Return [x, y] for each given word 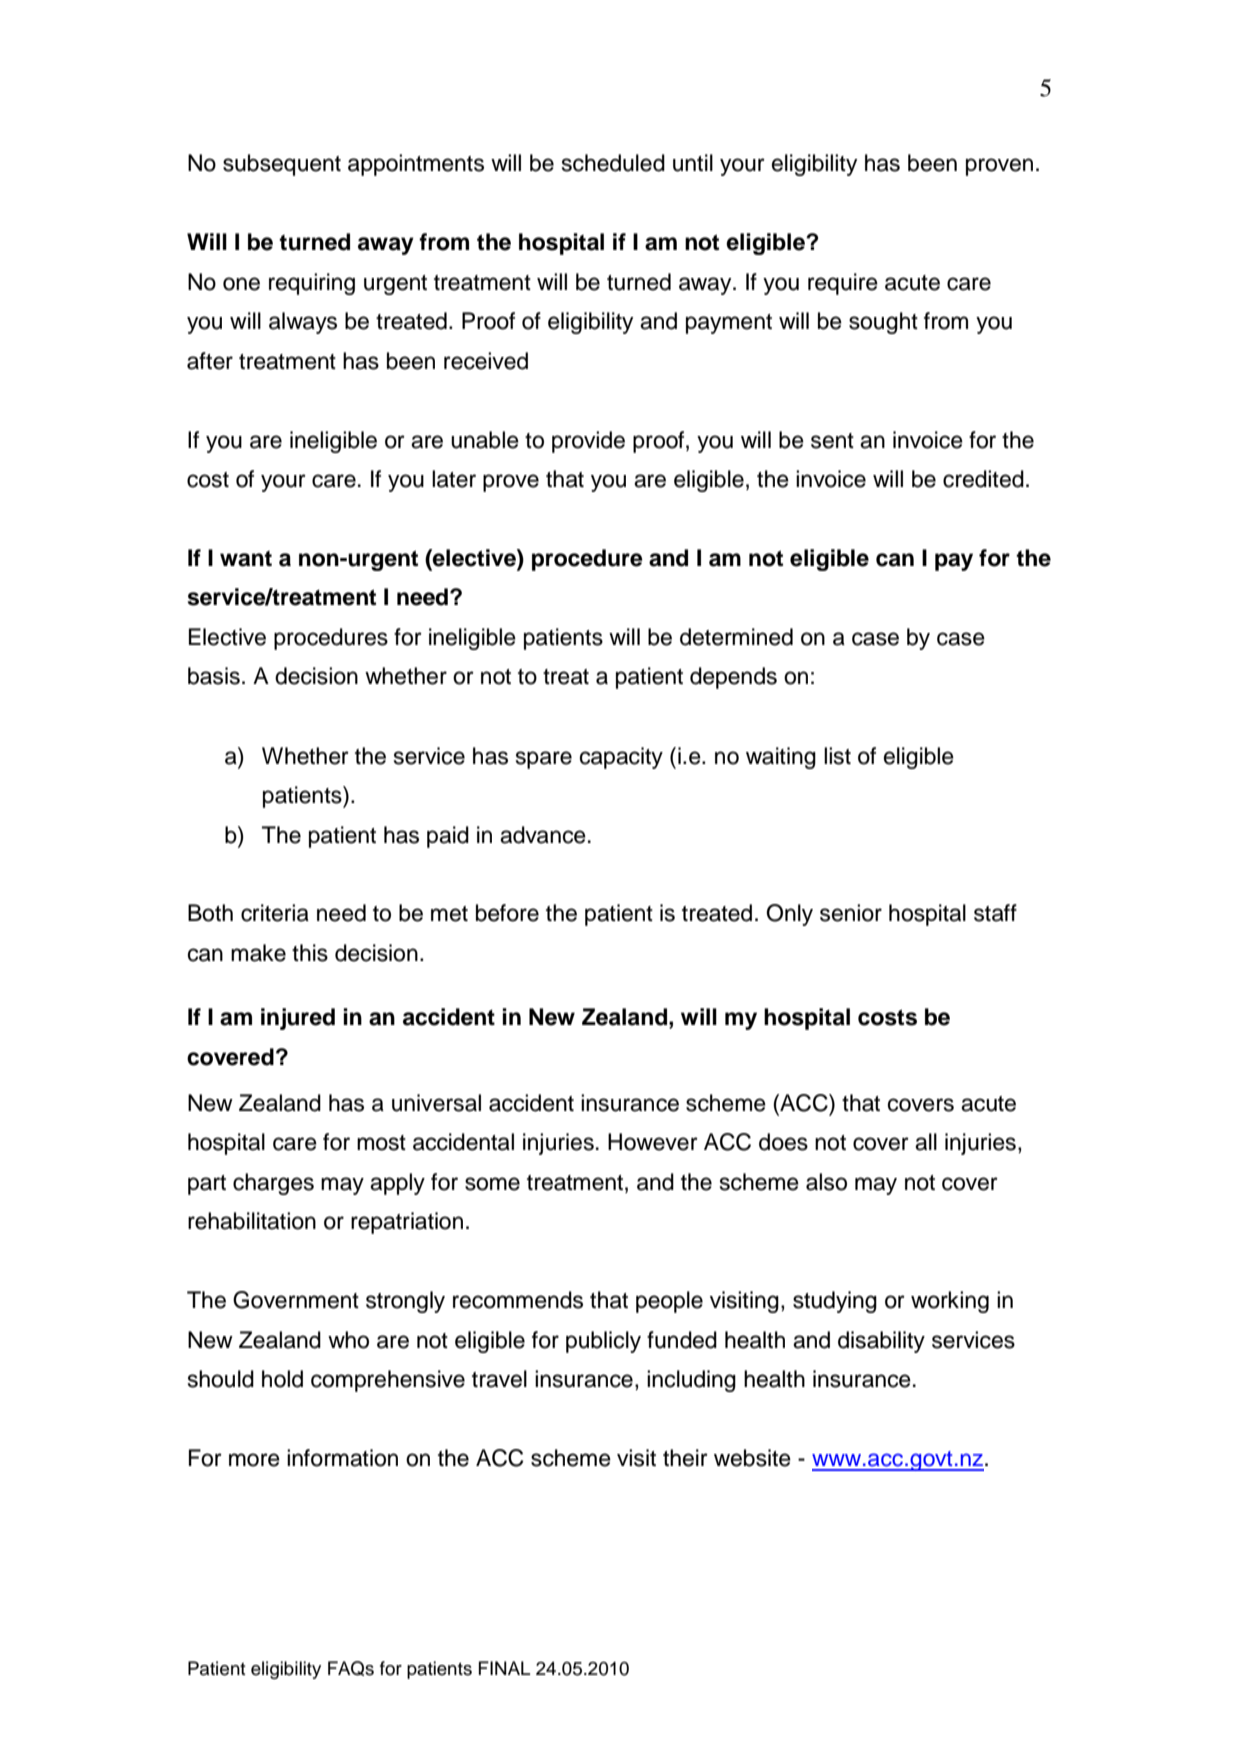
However [653, 1142]
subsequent [282, 165]
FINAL [504, 1668]
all [926, 1142]
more [254, 1460]
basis [214, 676]
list [837, 756]
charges [273, 1184]
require [843, 284]
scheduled [613, 163]
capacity [621, 758]
